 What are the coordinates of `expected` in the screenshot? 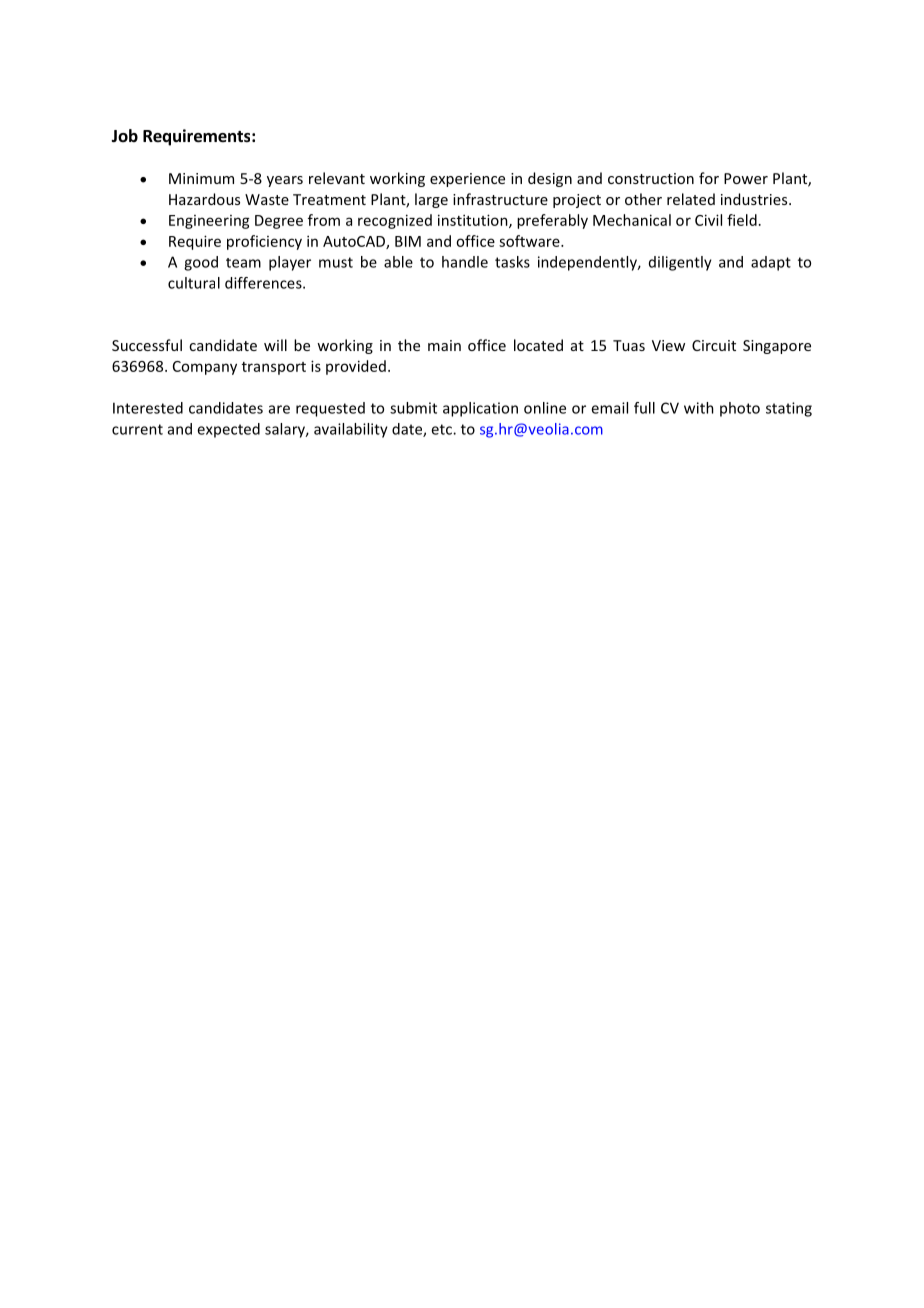 It's located at (228, 430).
